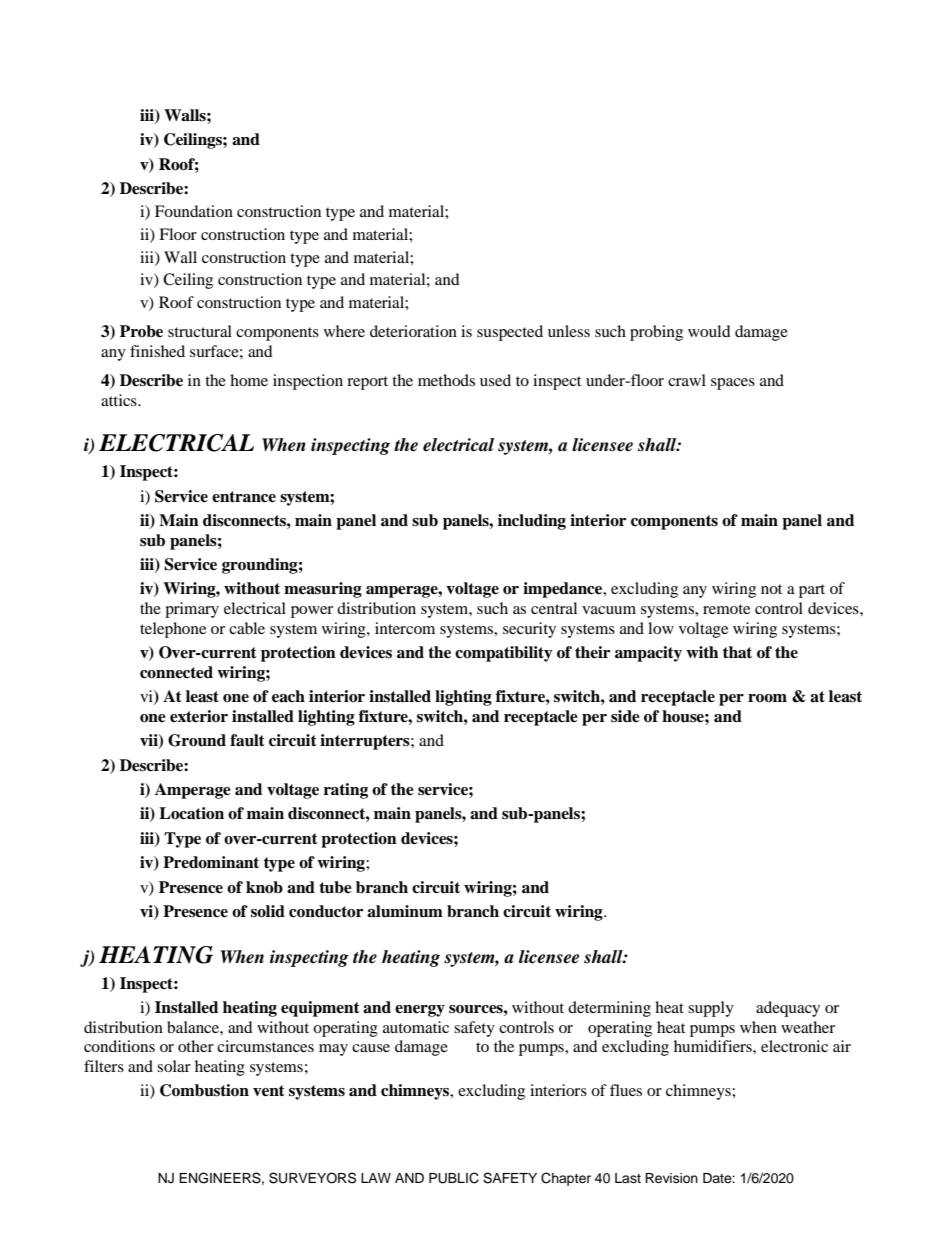  Describe the element at coordinates (532, 522) in the screenshot. I see `including` at that location.
